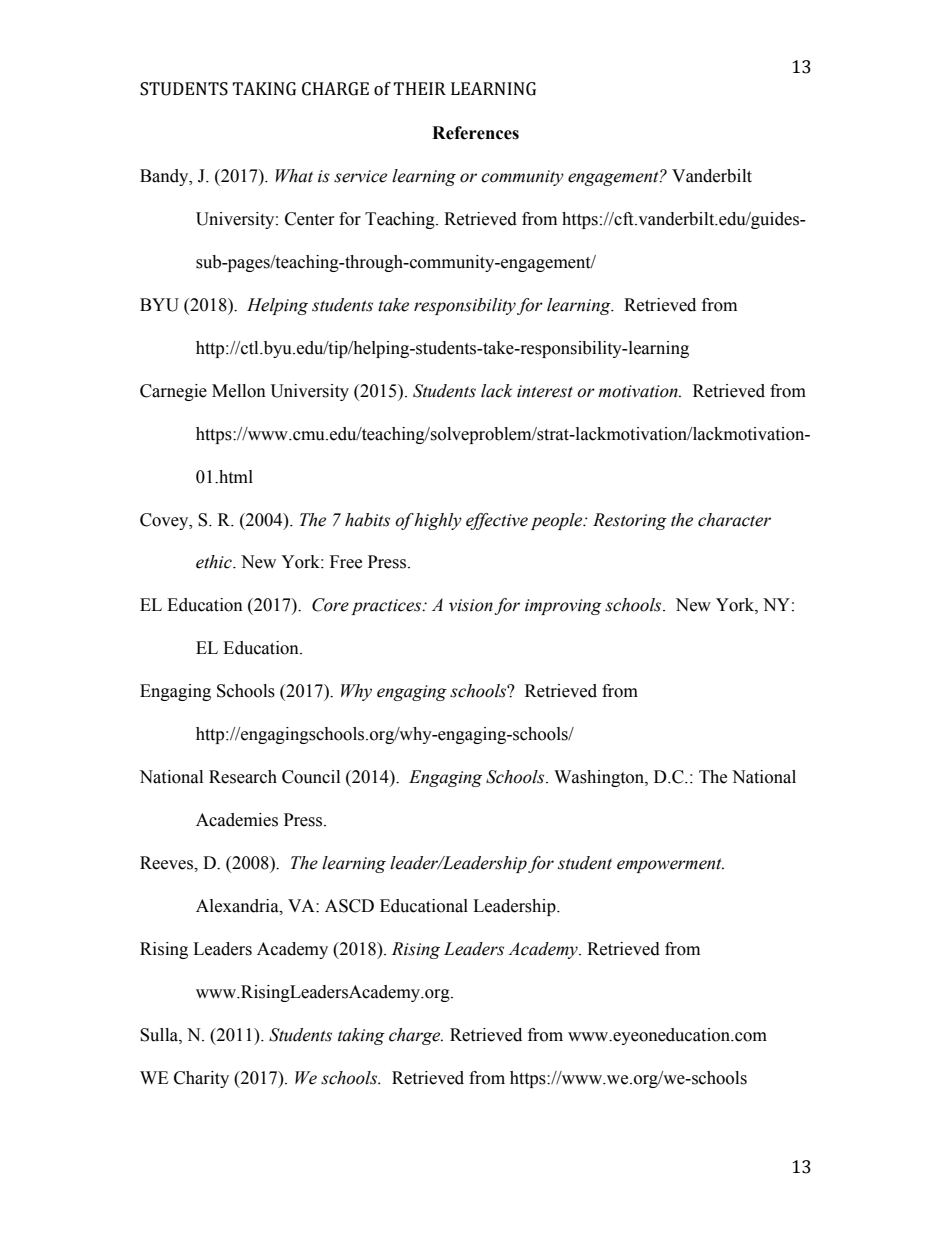 Image resolution: width=952 pixels, height=1233 pixels. Describe the element at coordinates (475, 133) in the page. I see `References` at that location.
